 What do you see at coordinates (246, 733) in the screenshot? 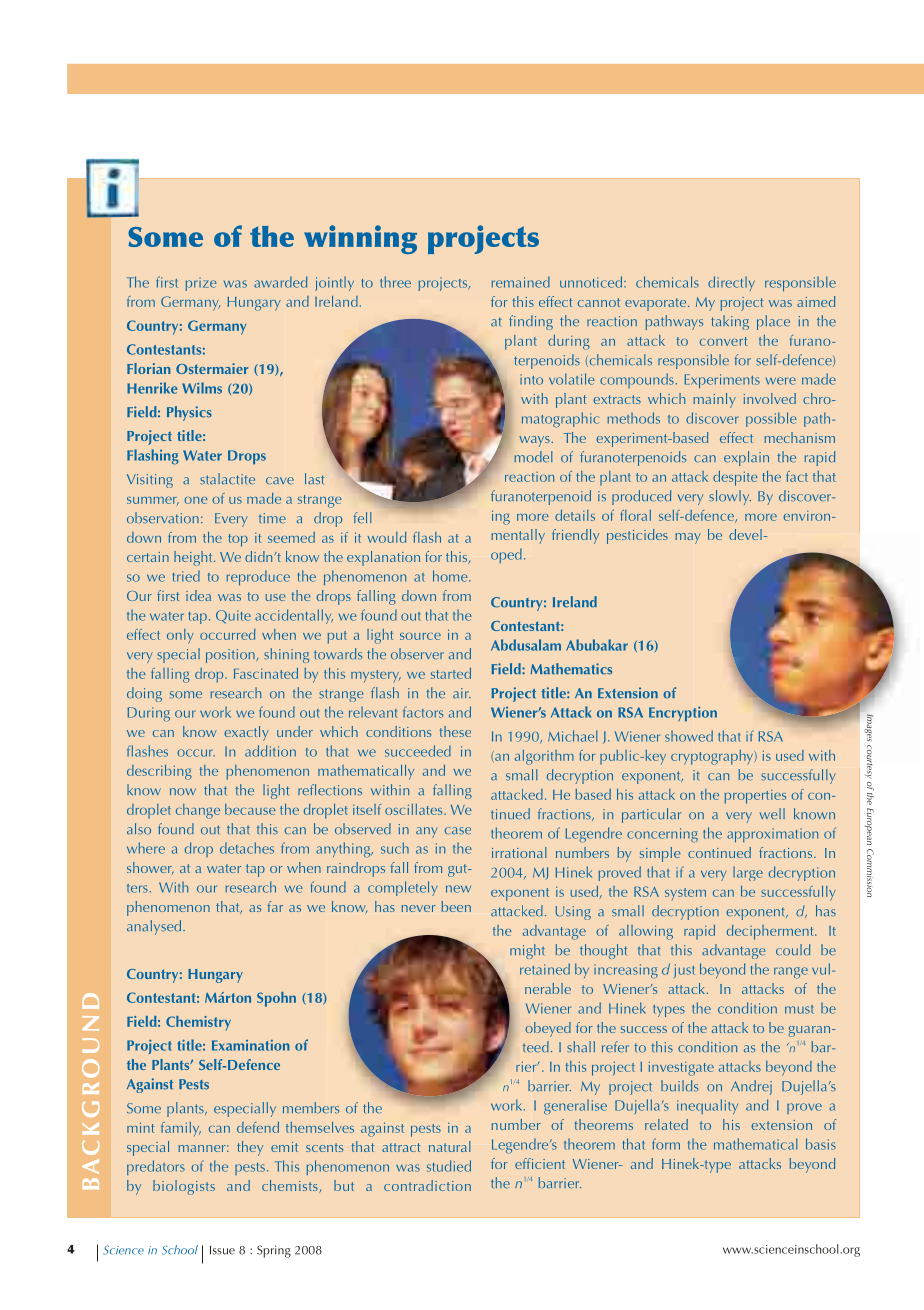
I see `exactly` at bounding box center [246, 733].
